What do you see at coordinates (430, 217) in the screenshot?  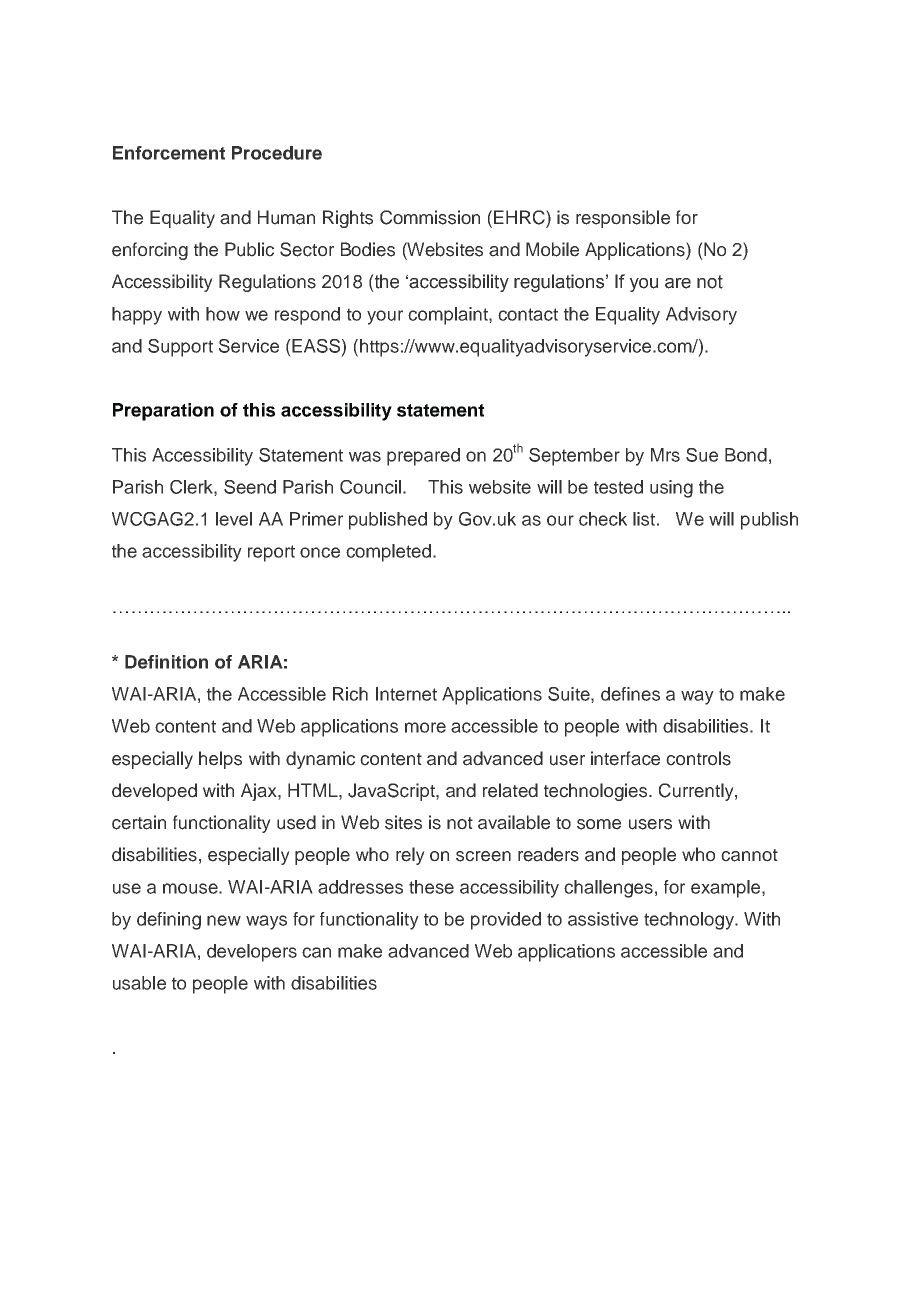 I see `Commission` at bounding box center [430, 217].
